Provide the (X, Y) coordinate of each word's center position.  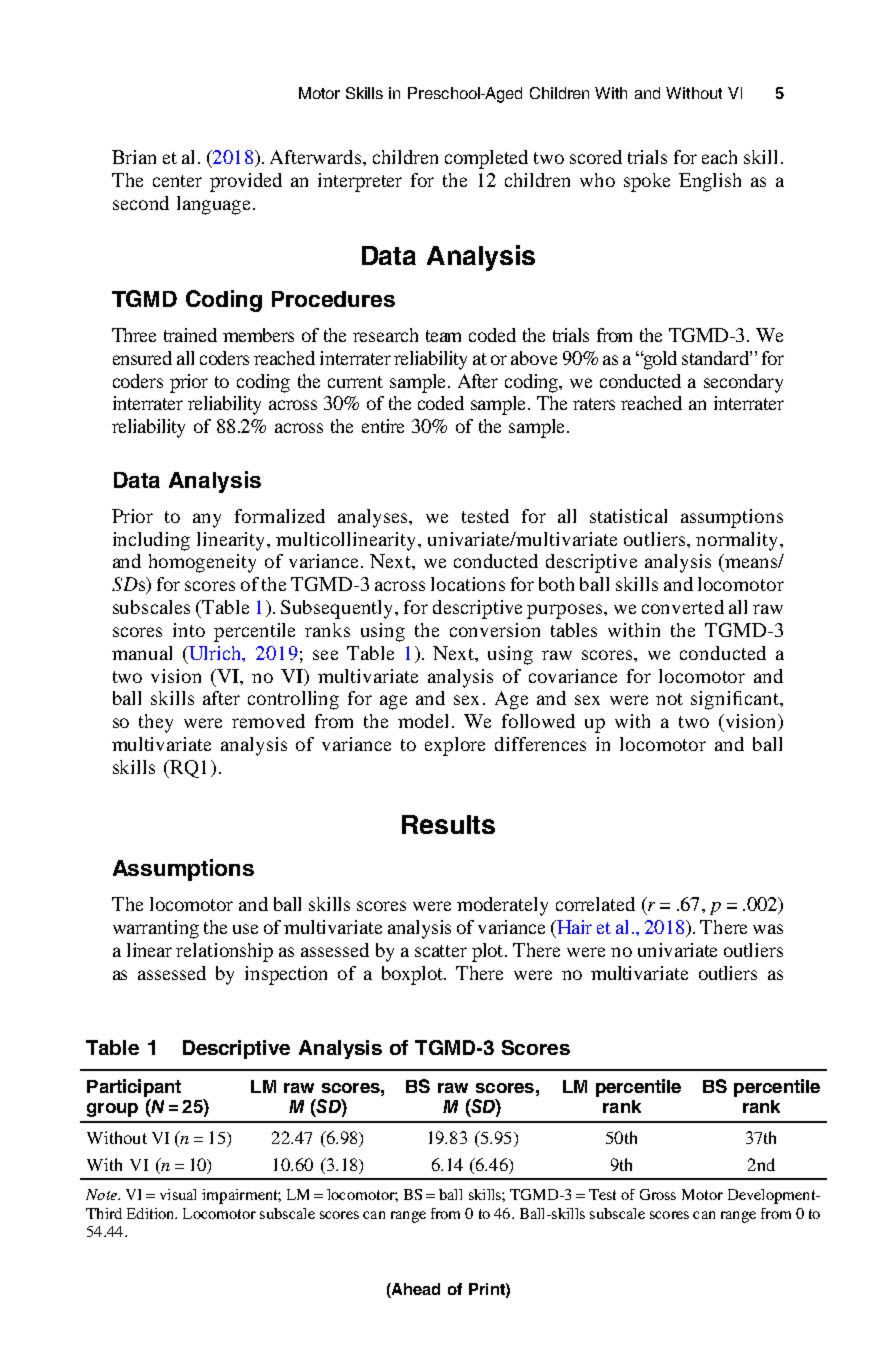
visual (178, 1194)
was (768, 929)
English (710, 182)
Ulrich (215, 654)
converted (683, 607)
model (425, 721)
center (177, 181)
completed (486, 159)
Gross (658, 1194)
